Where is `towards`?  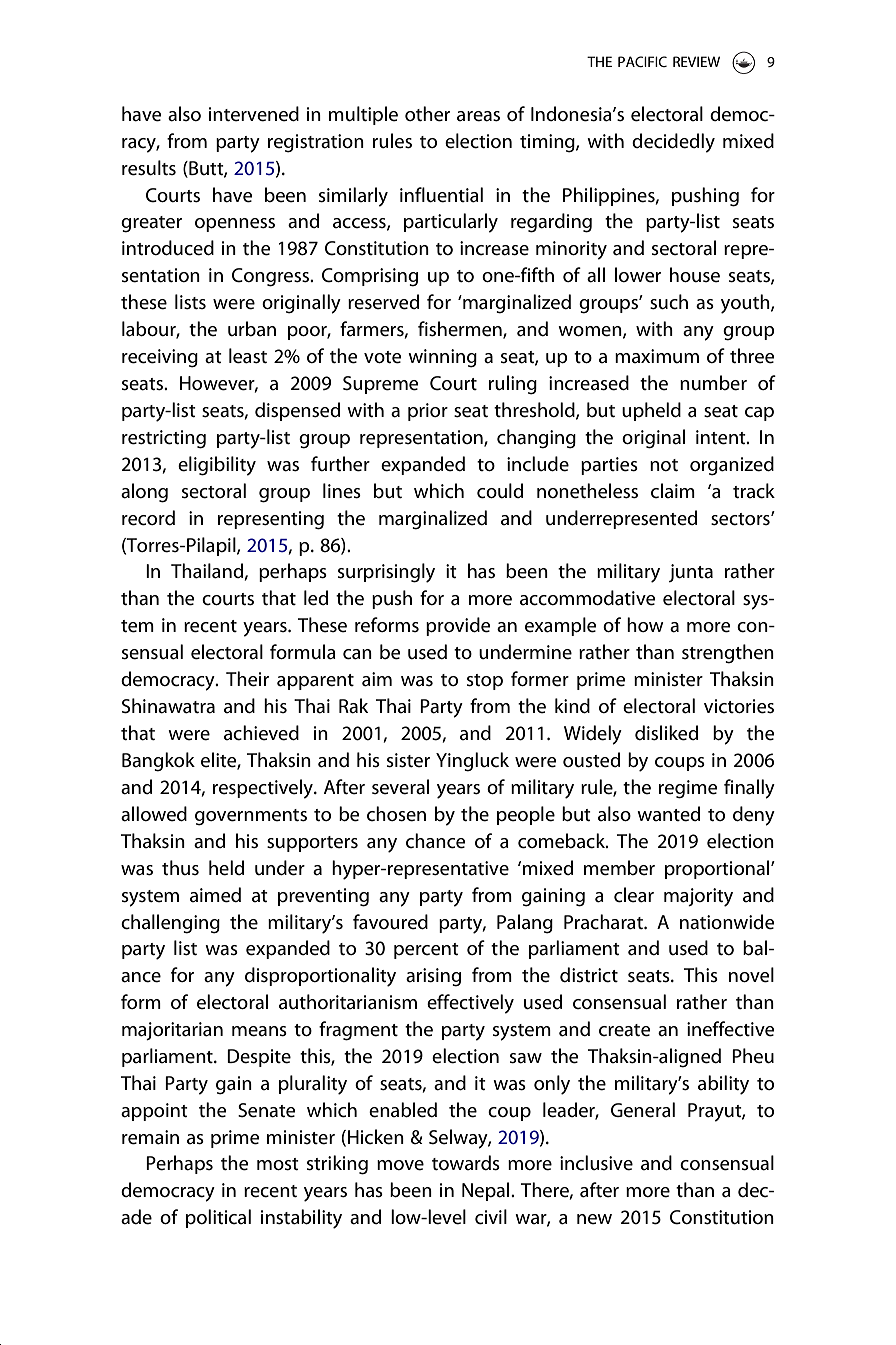 towards is located at coordinates (466, 1163).
